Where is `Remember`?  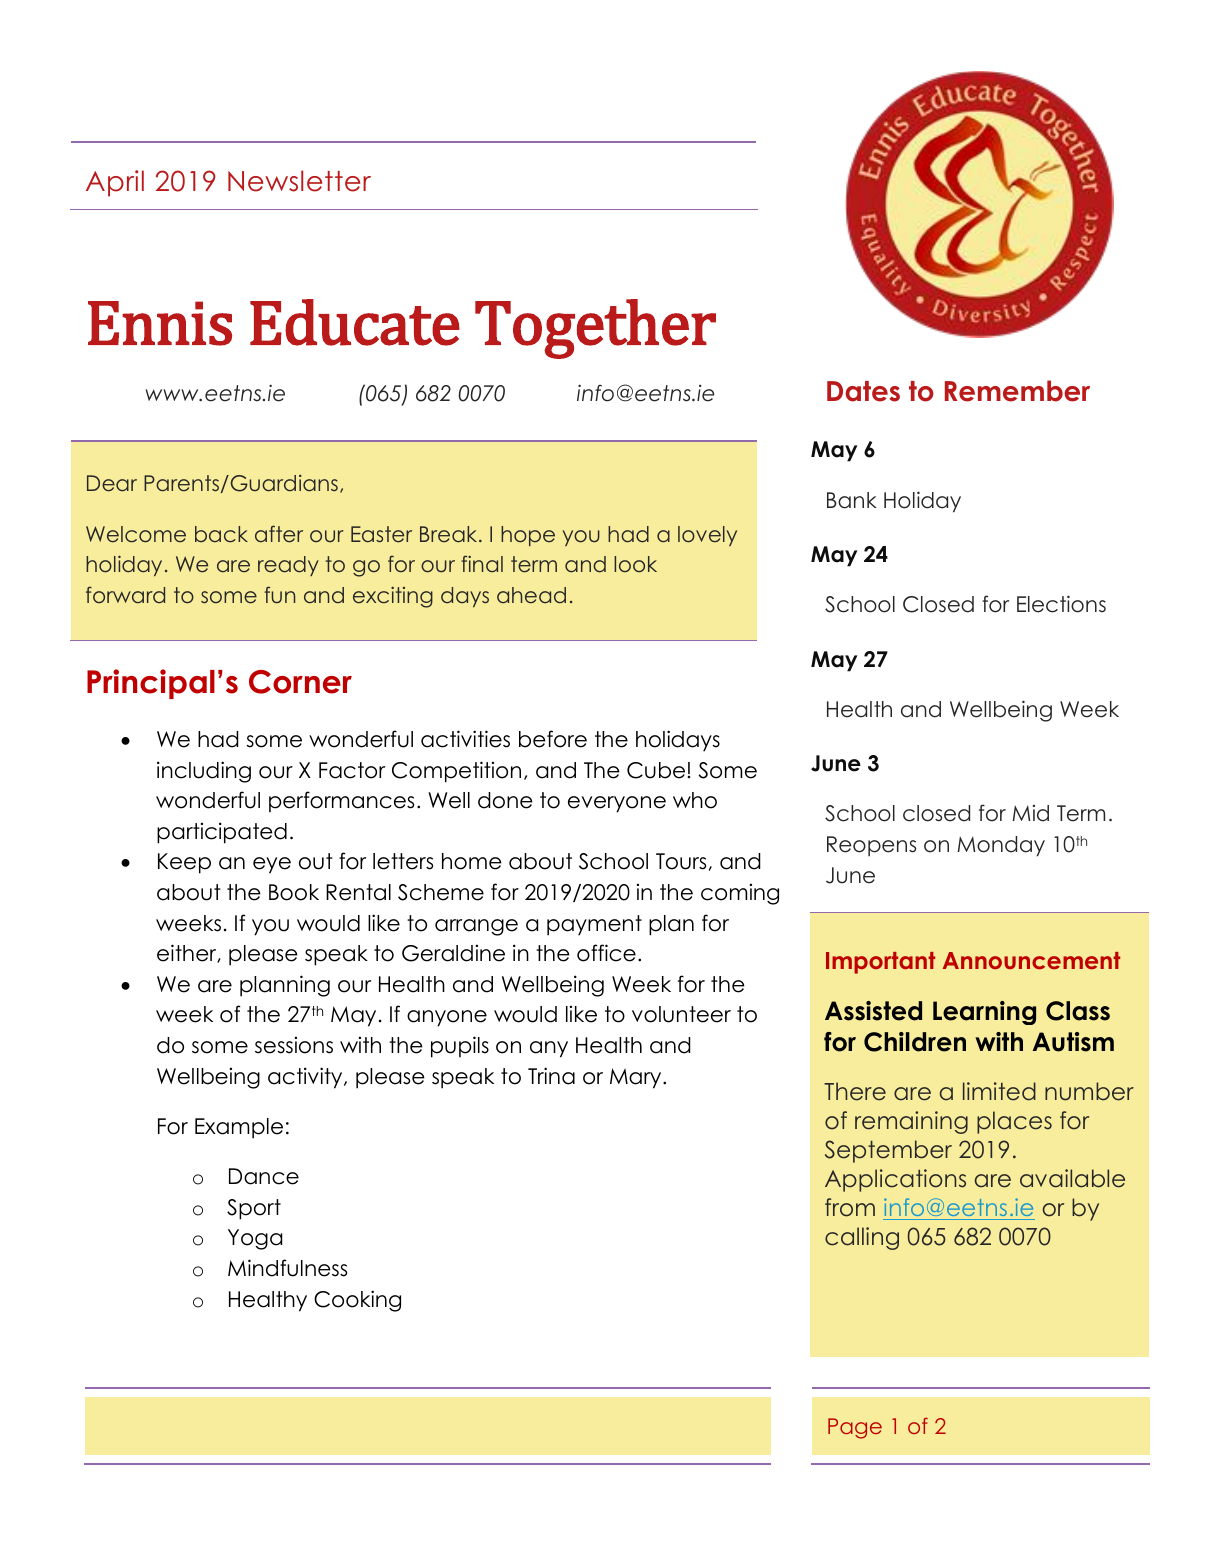
Remember is located at coordinates (1017, 391).
